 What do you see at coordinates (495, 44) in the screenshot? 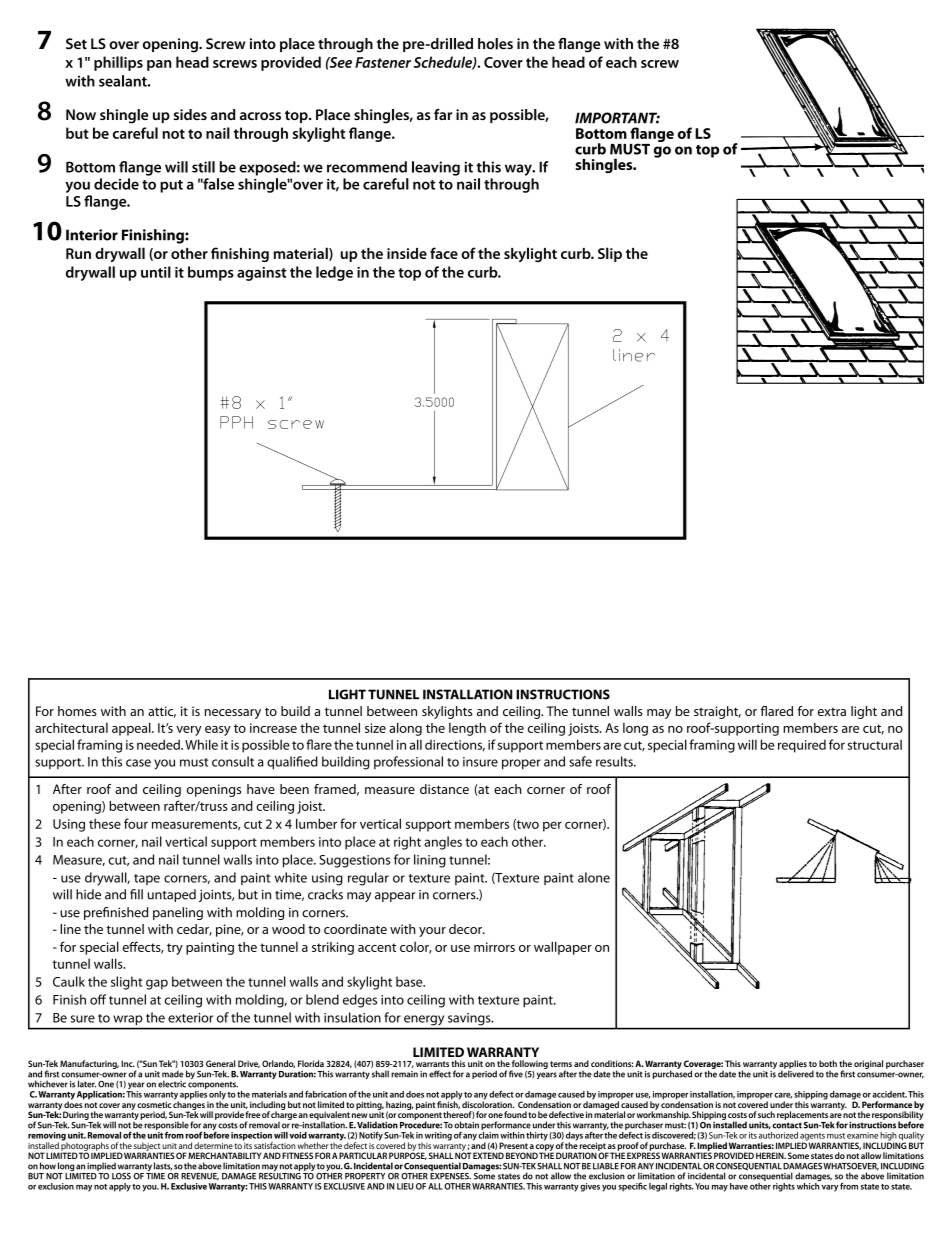
I see `holes` at bounding box center [495, 44].
